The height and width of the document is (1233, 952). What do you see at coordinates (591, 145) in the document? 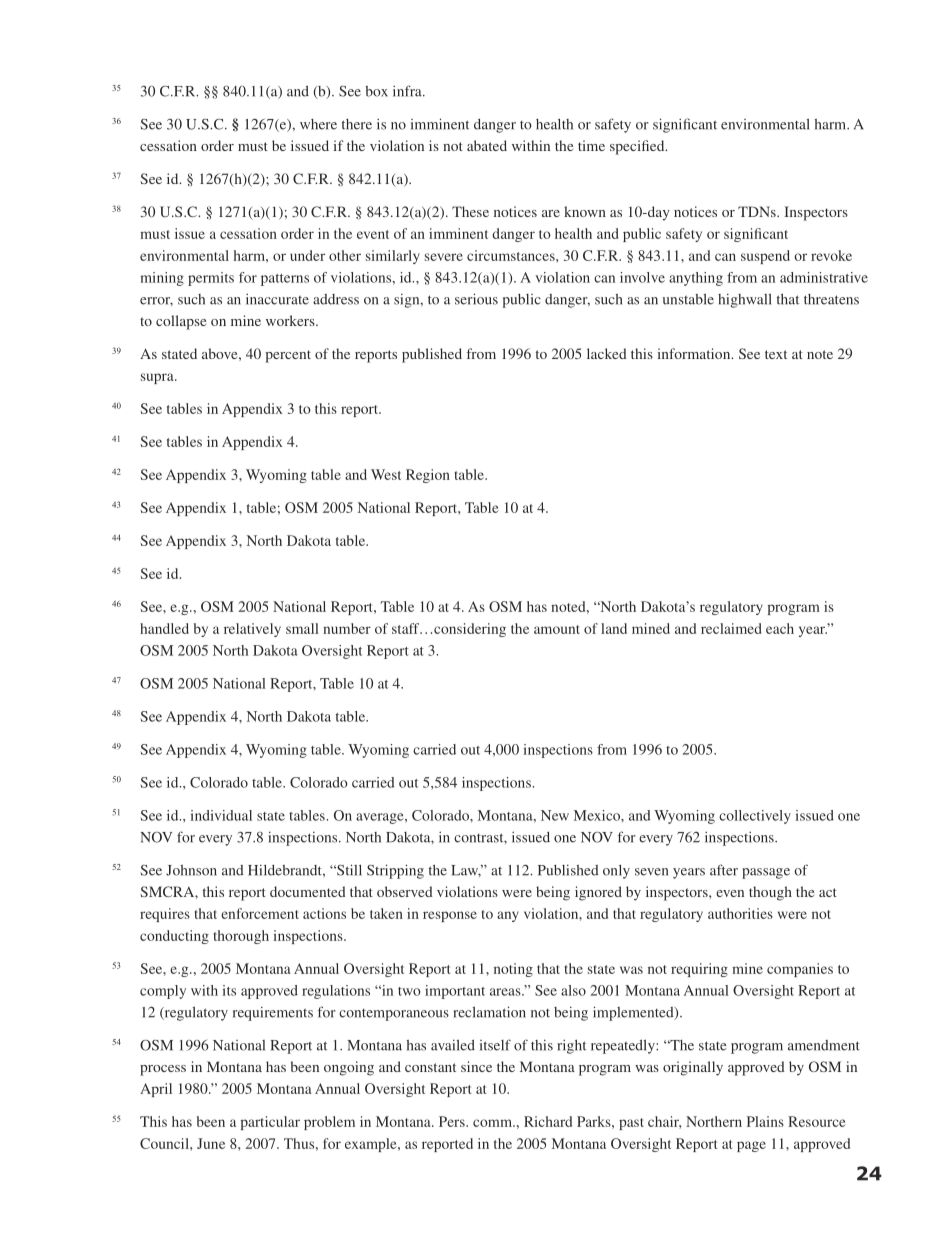
I see `time` at bounding box center [591, 145].
